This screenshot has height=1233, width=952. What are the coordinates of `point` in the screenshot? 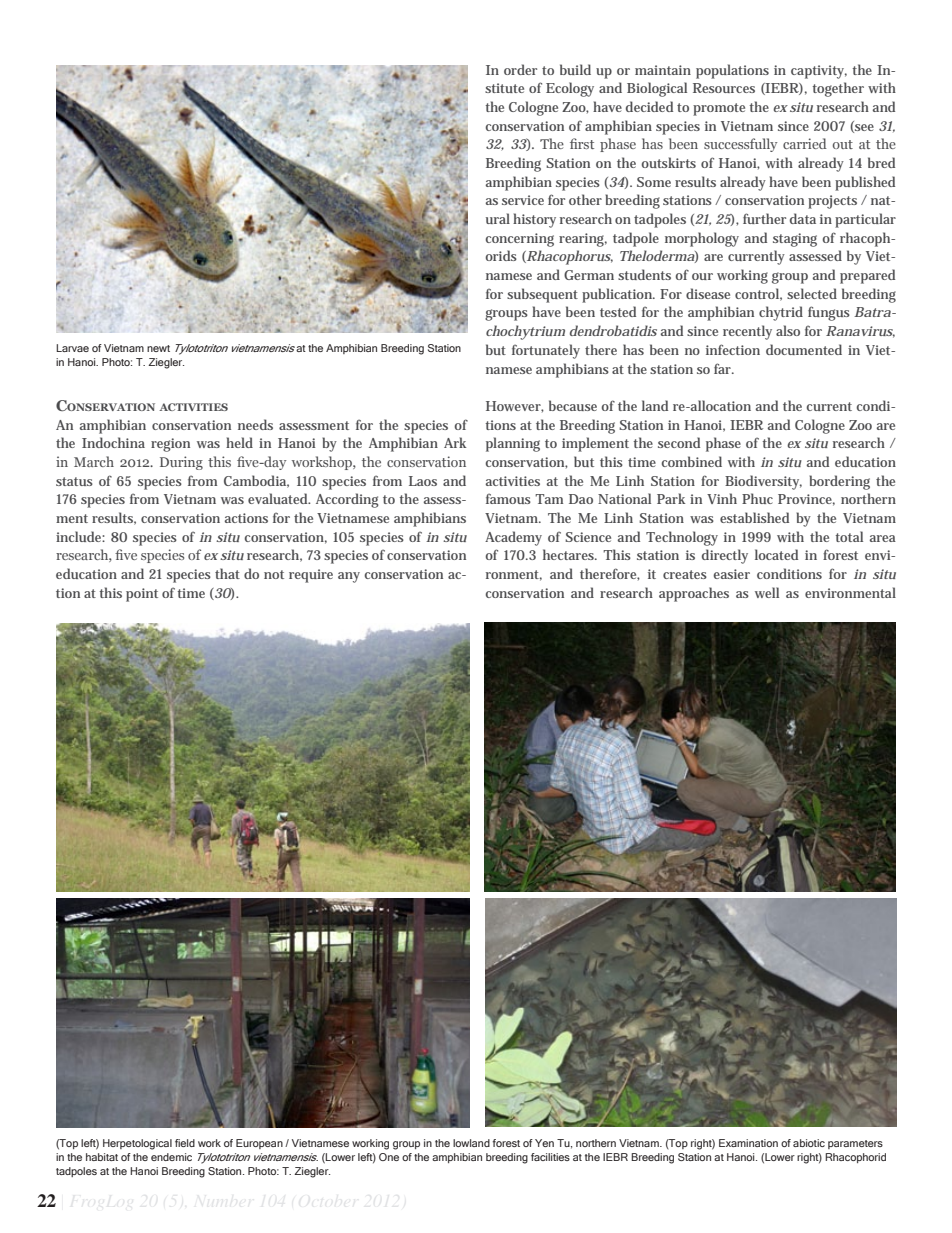 It's located at (142, 595).
